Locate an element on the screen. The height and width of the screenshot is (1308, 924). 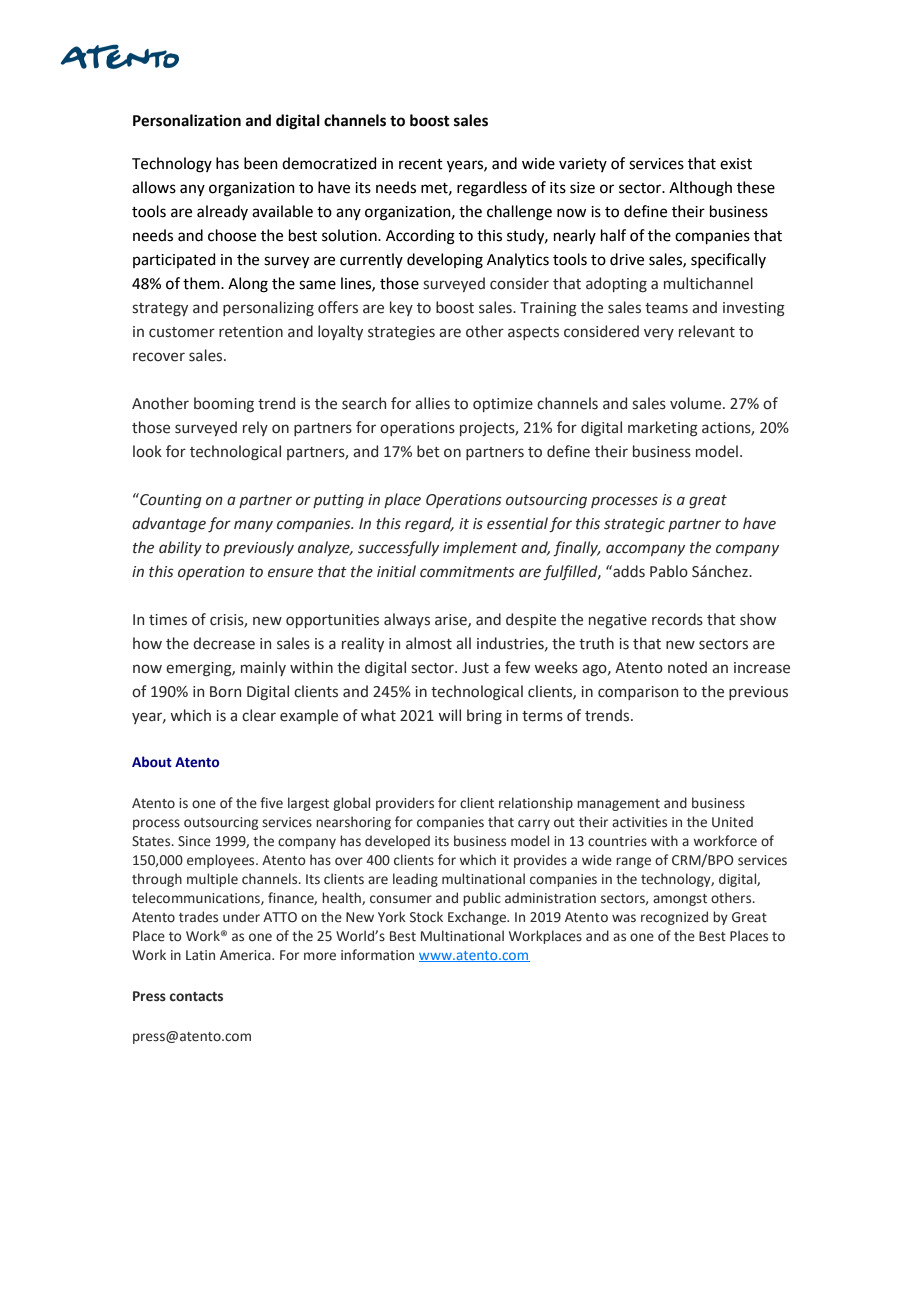
retention is located at coordinates (251, 332).
